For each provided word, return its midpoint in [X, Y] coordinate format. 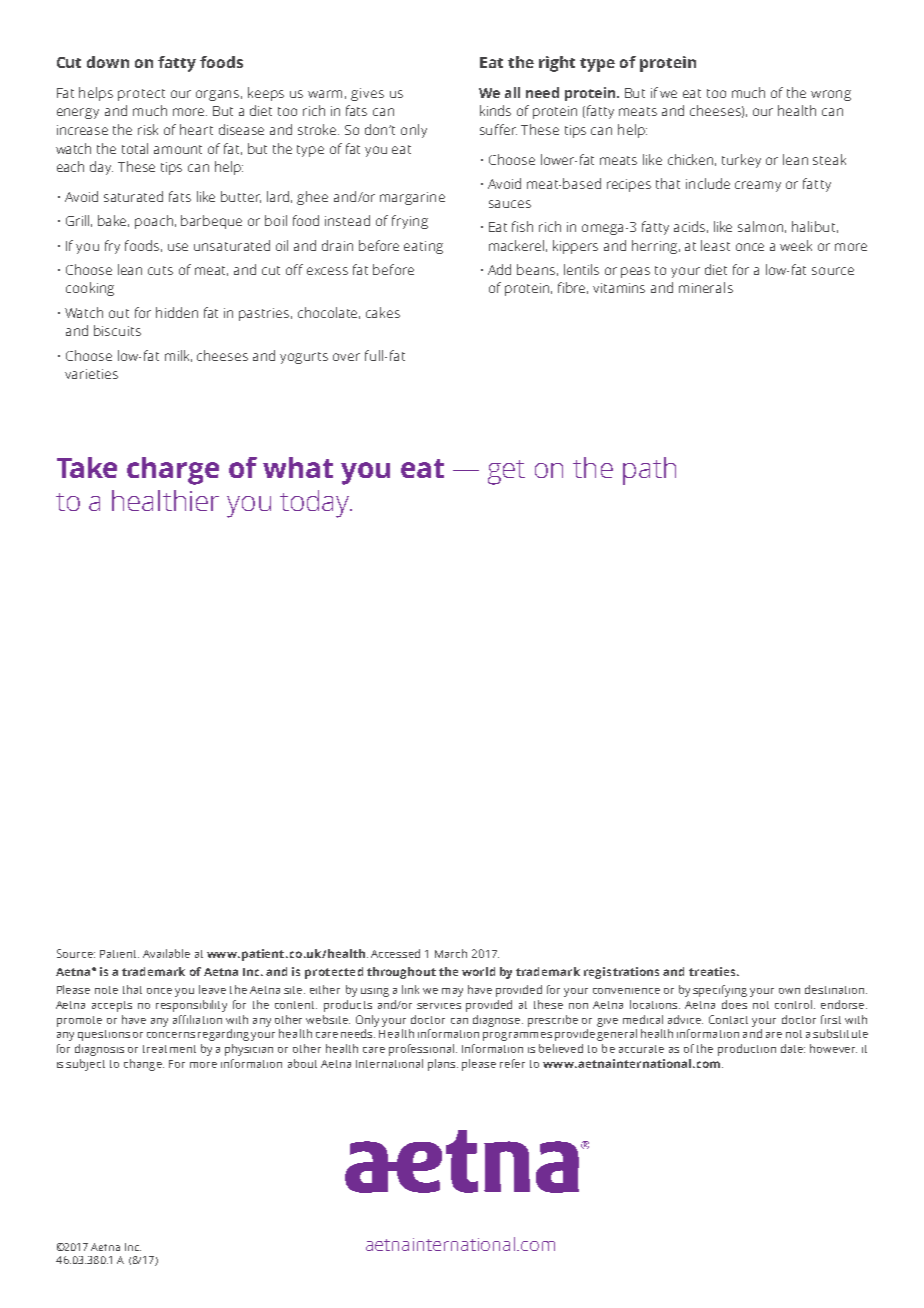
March [451, 953]
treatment [169, 1049]
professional [421, 1050]
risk [148, 129]
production [747, 1050]
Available [166, 953]
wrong [831, 95]
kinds [495, 110]
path [649, 471]
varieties [91, 374]
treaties [713, 971]
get [506, 472]
